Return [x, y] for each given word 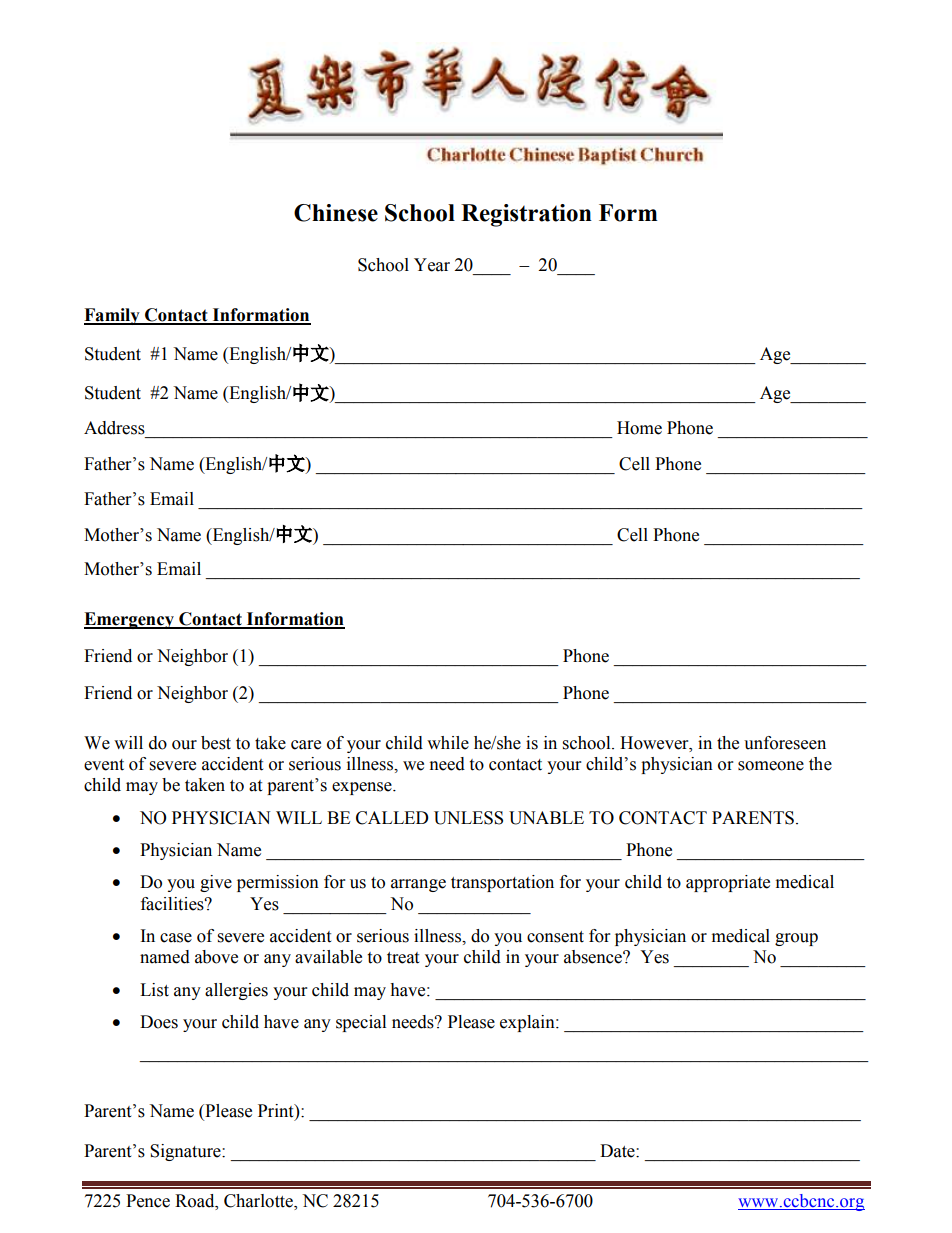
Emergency [130, 620]
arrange [418, 885]
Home [639, 428]
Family [113, 316]
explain [528, 1023]
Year [432, 265]
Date [618, 1151]
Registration [526, 215]
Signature [186, 1152]
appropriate [728, 883]
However [655, 743]
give [216, 883]
